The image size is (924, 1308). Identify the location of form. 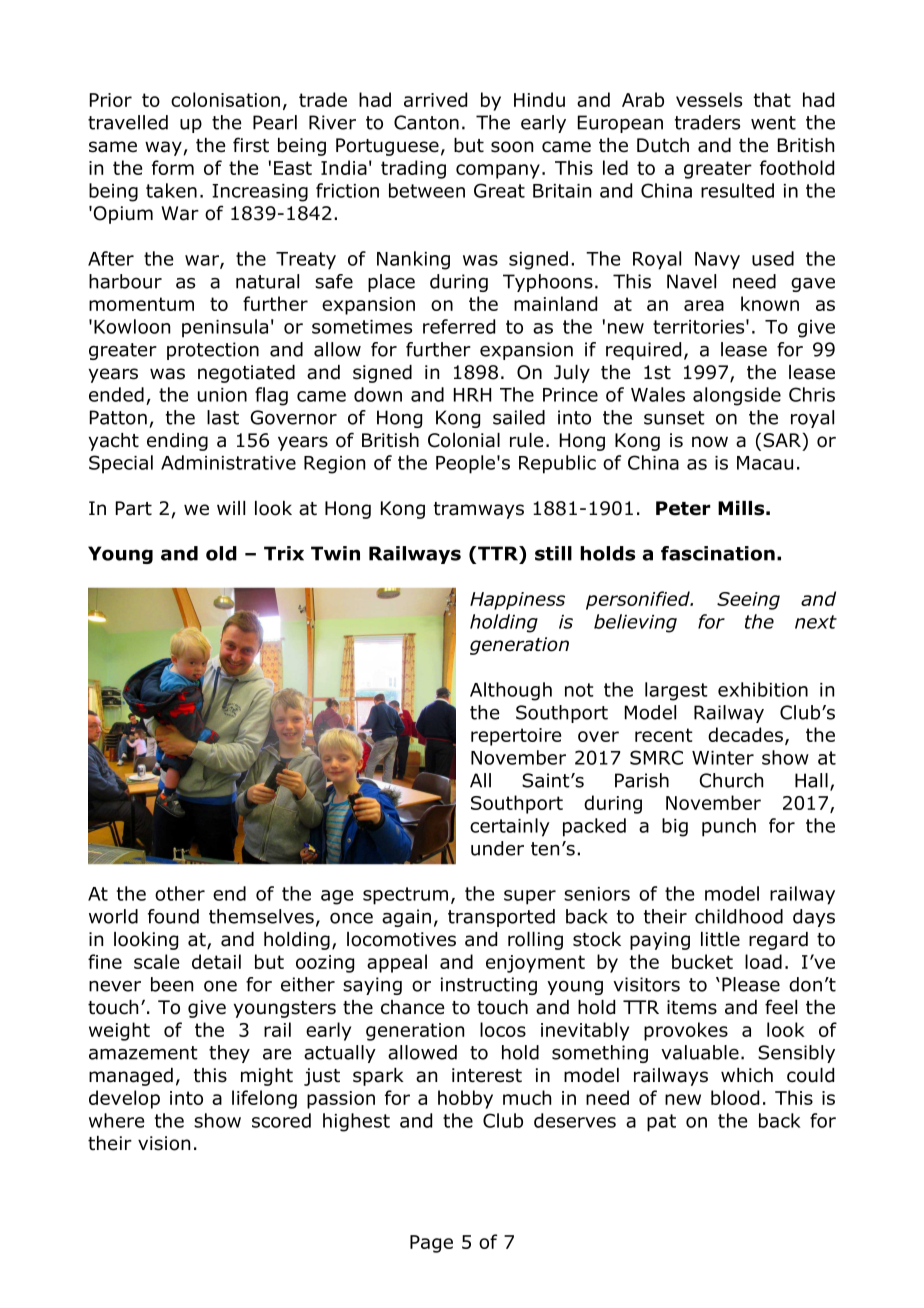
(173, 167).
